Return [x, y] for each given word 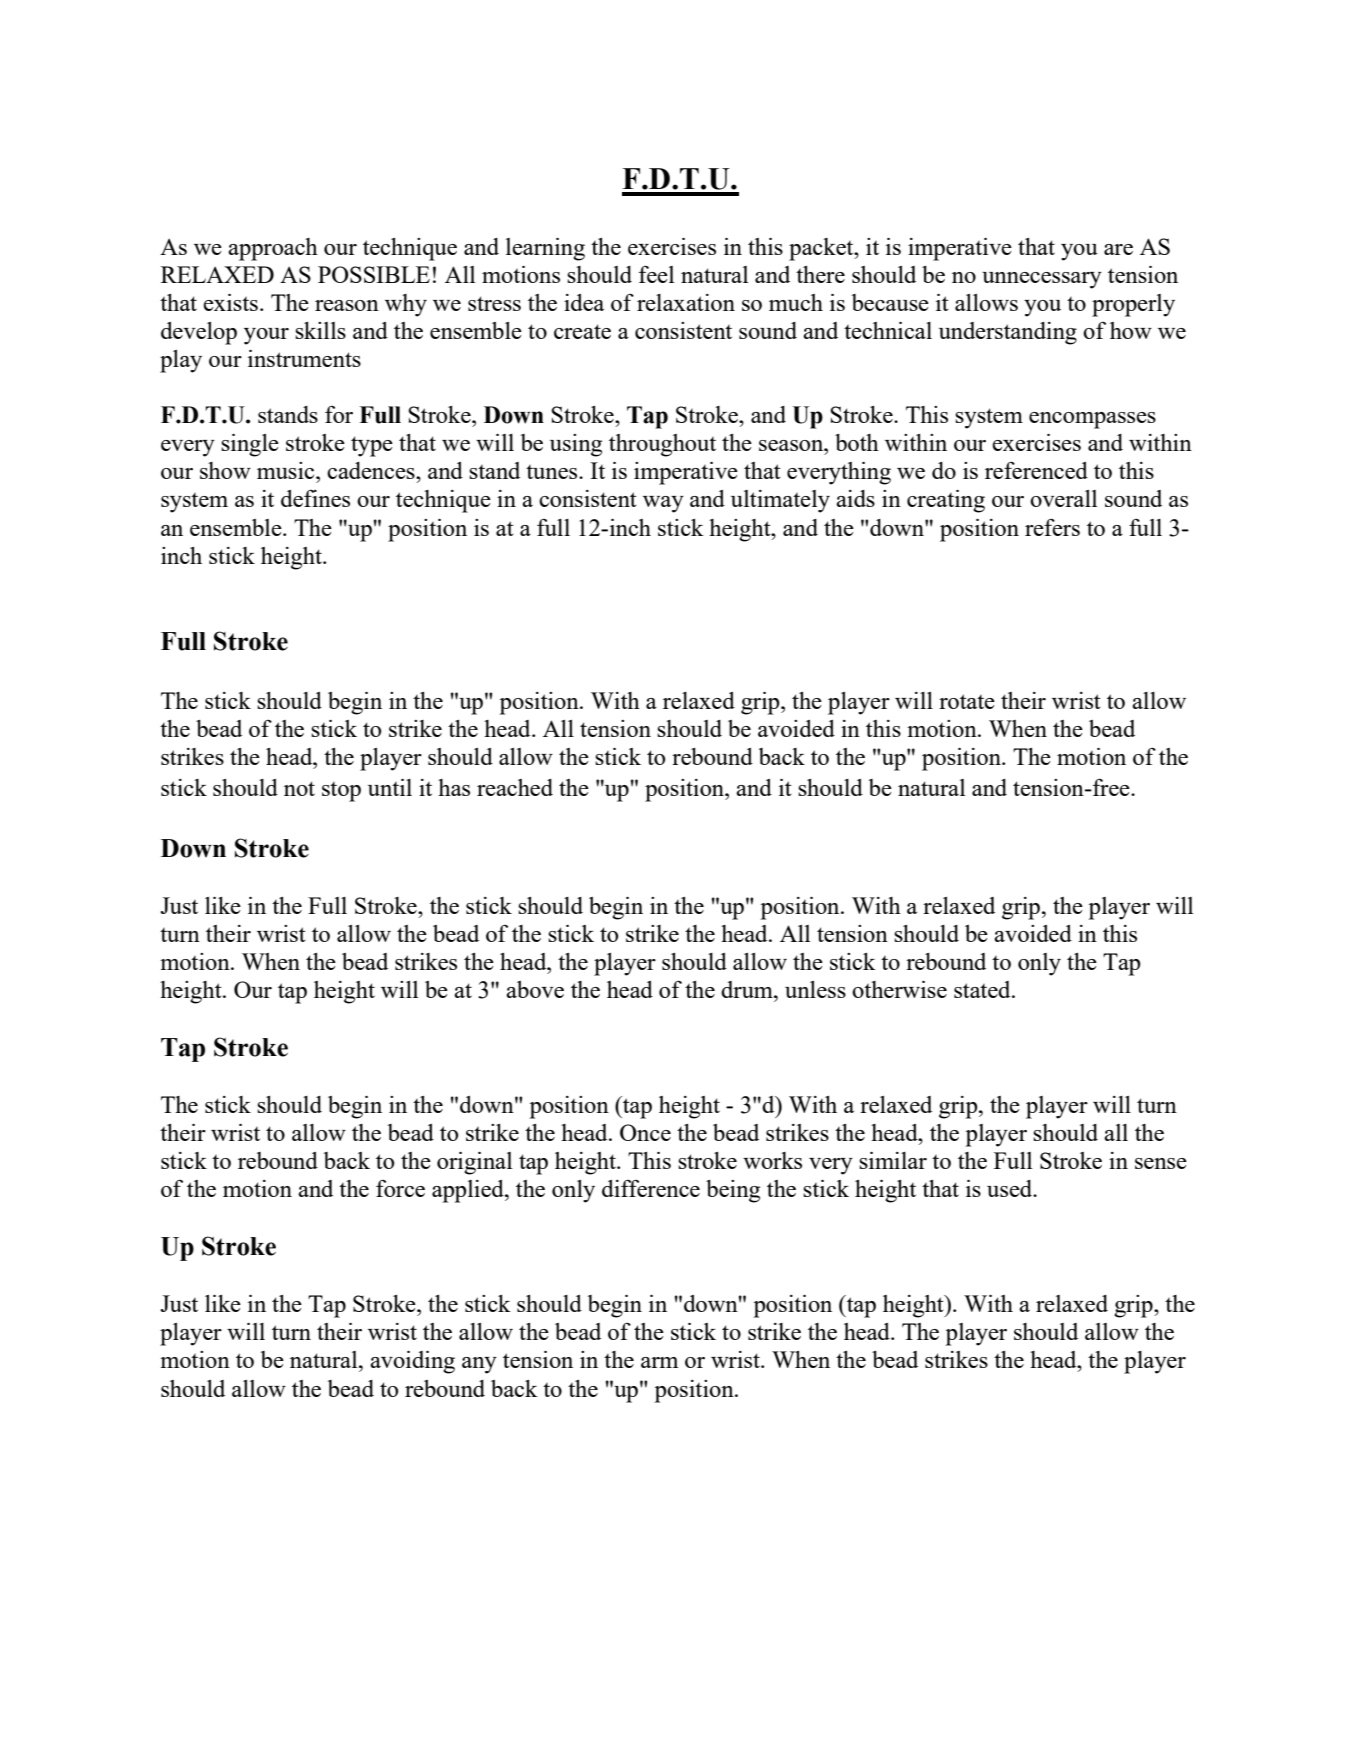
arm [659, 1362]
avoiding [412, 1362]
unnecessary [1042, 280]
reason [347, 305]
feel [656, 274]
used [1011, 1188]
